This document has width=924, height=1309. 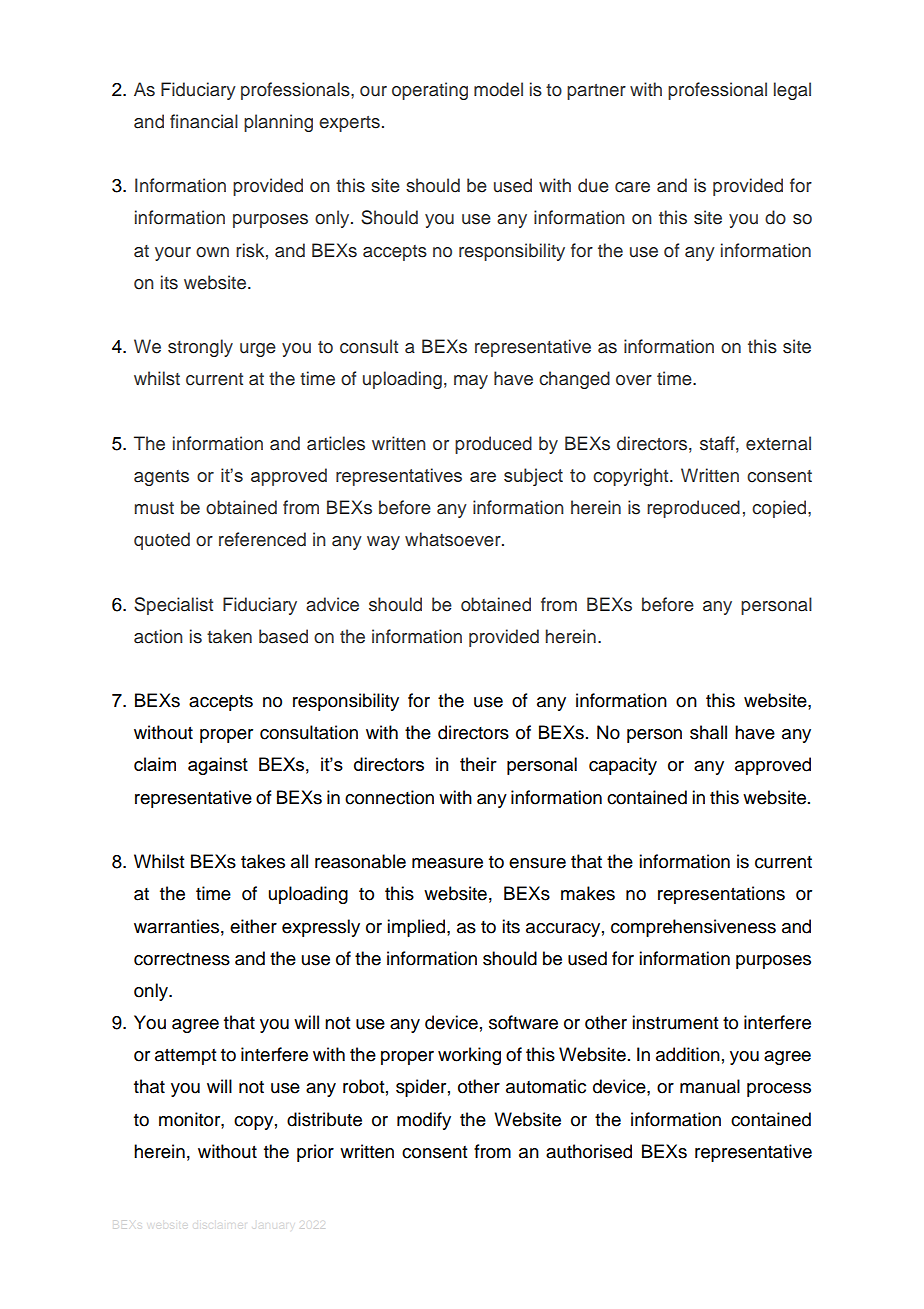 What do you see at coordinates (710, 1086) in the document?
I see `manual` at bounding box center [710, 1086].
